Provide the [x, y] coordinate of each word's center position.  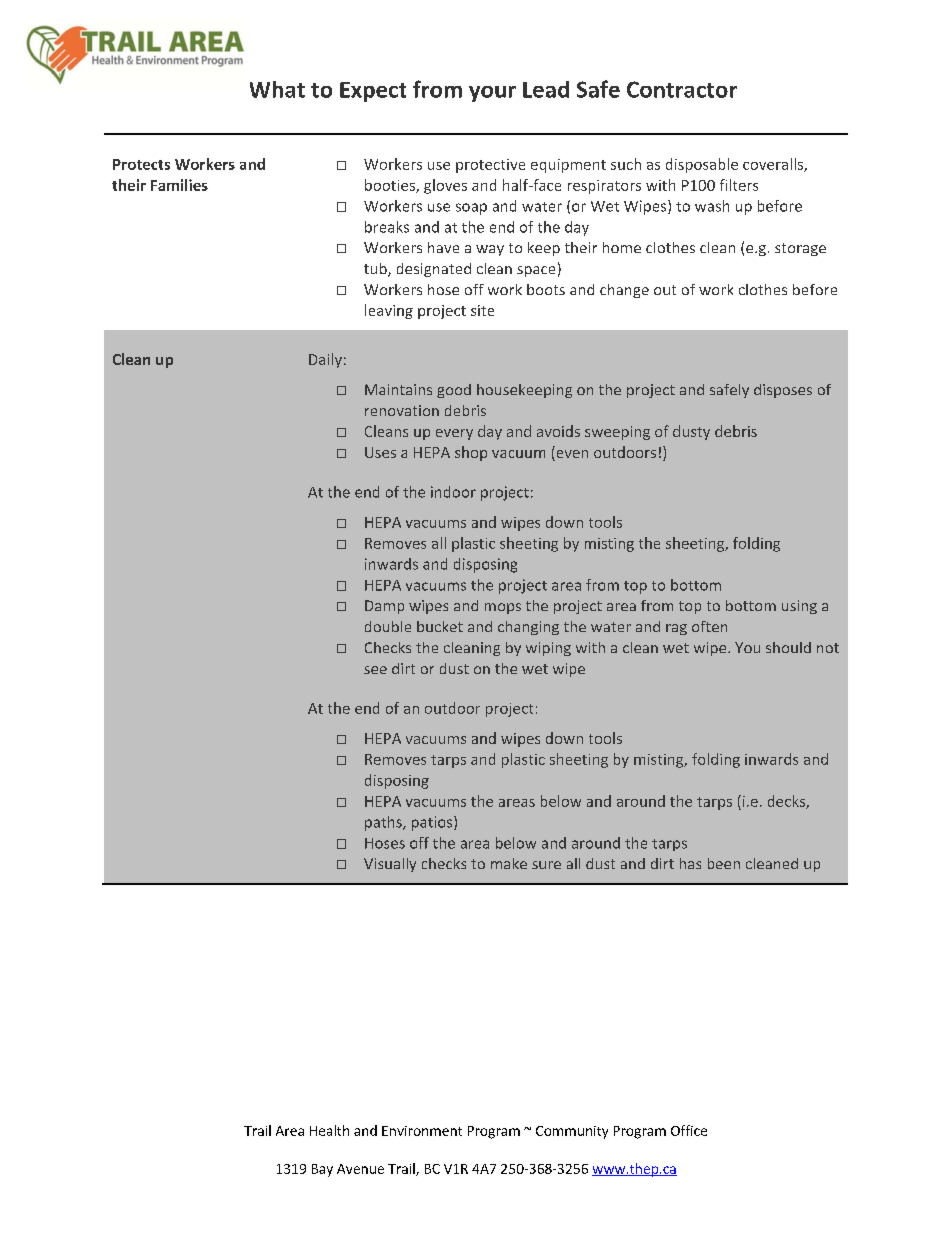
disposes [783, 391]
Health [329, 1130]
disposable [702, 165]
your [492, 94]
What [277, 89]
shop [471, 453]
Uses [380, 452]
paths [384, 823]
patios [433, 823]
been [724, 863]
